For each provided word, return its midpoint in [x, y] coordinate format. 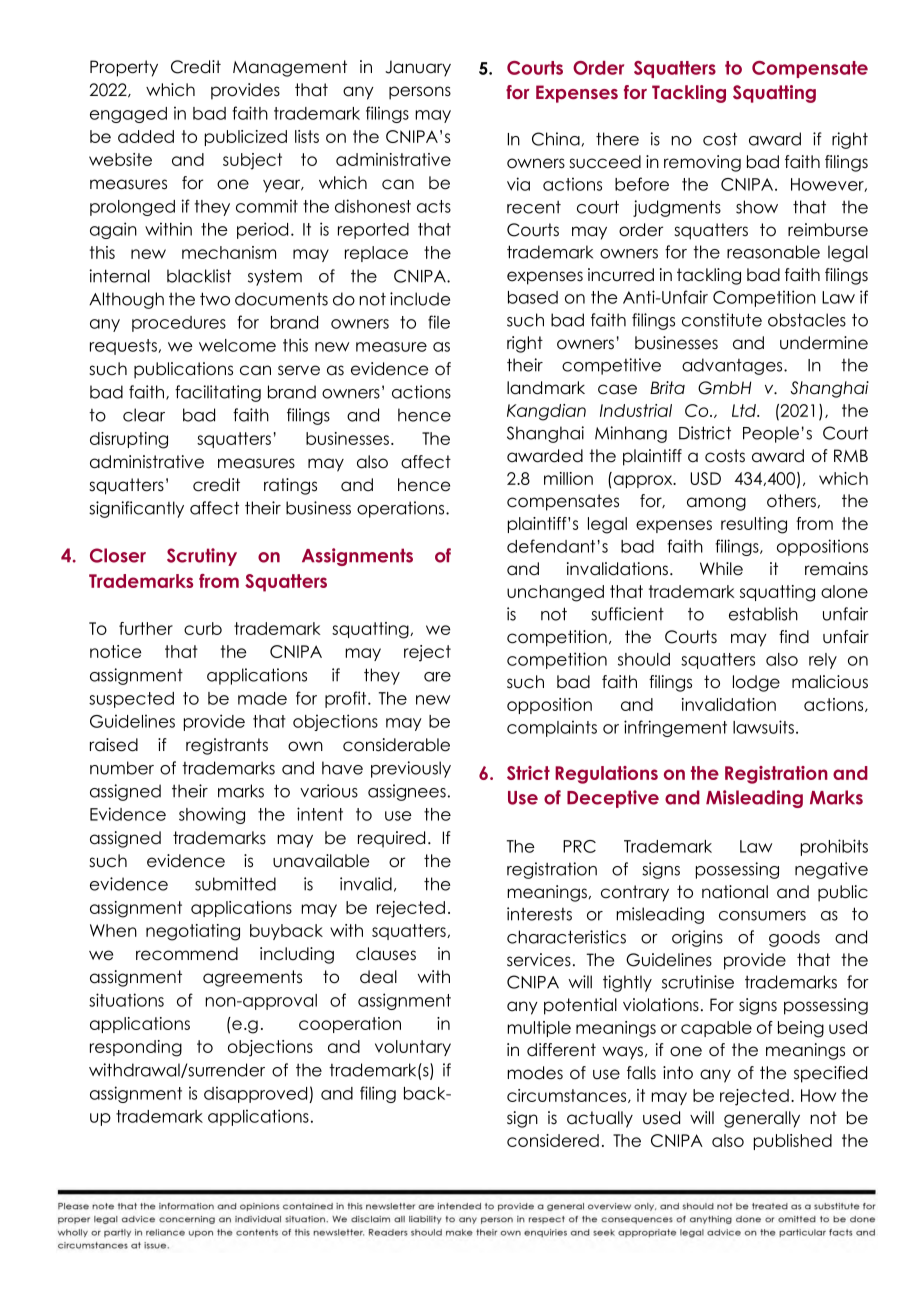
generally [762, 1119]
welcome [237, 345]
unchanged [555, 593]
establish [763, 614]
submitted [235, 884]
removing [702, 163]
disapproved [257, 1094]
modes [535, 1073]
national [735, 892]
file [439, 322]
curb [203, 628]
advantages [733, 366]
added [146, 136]
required [391, 839]
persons [420, 93]
